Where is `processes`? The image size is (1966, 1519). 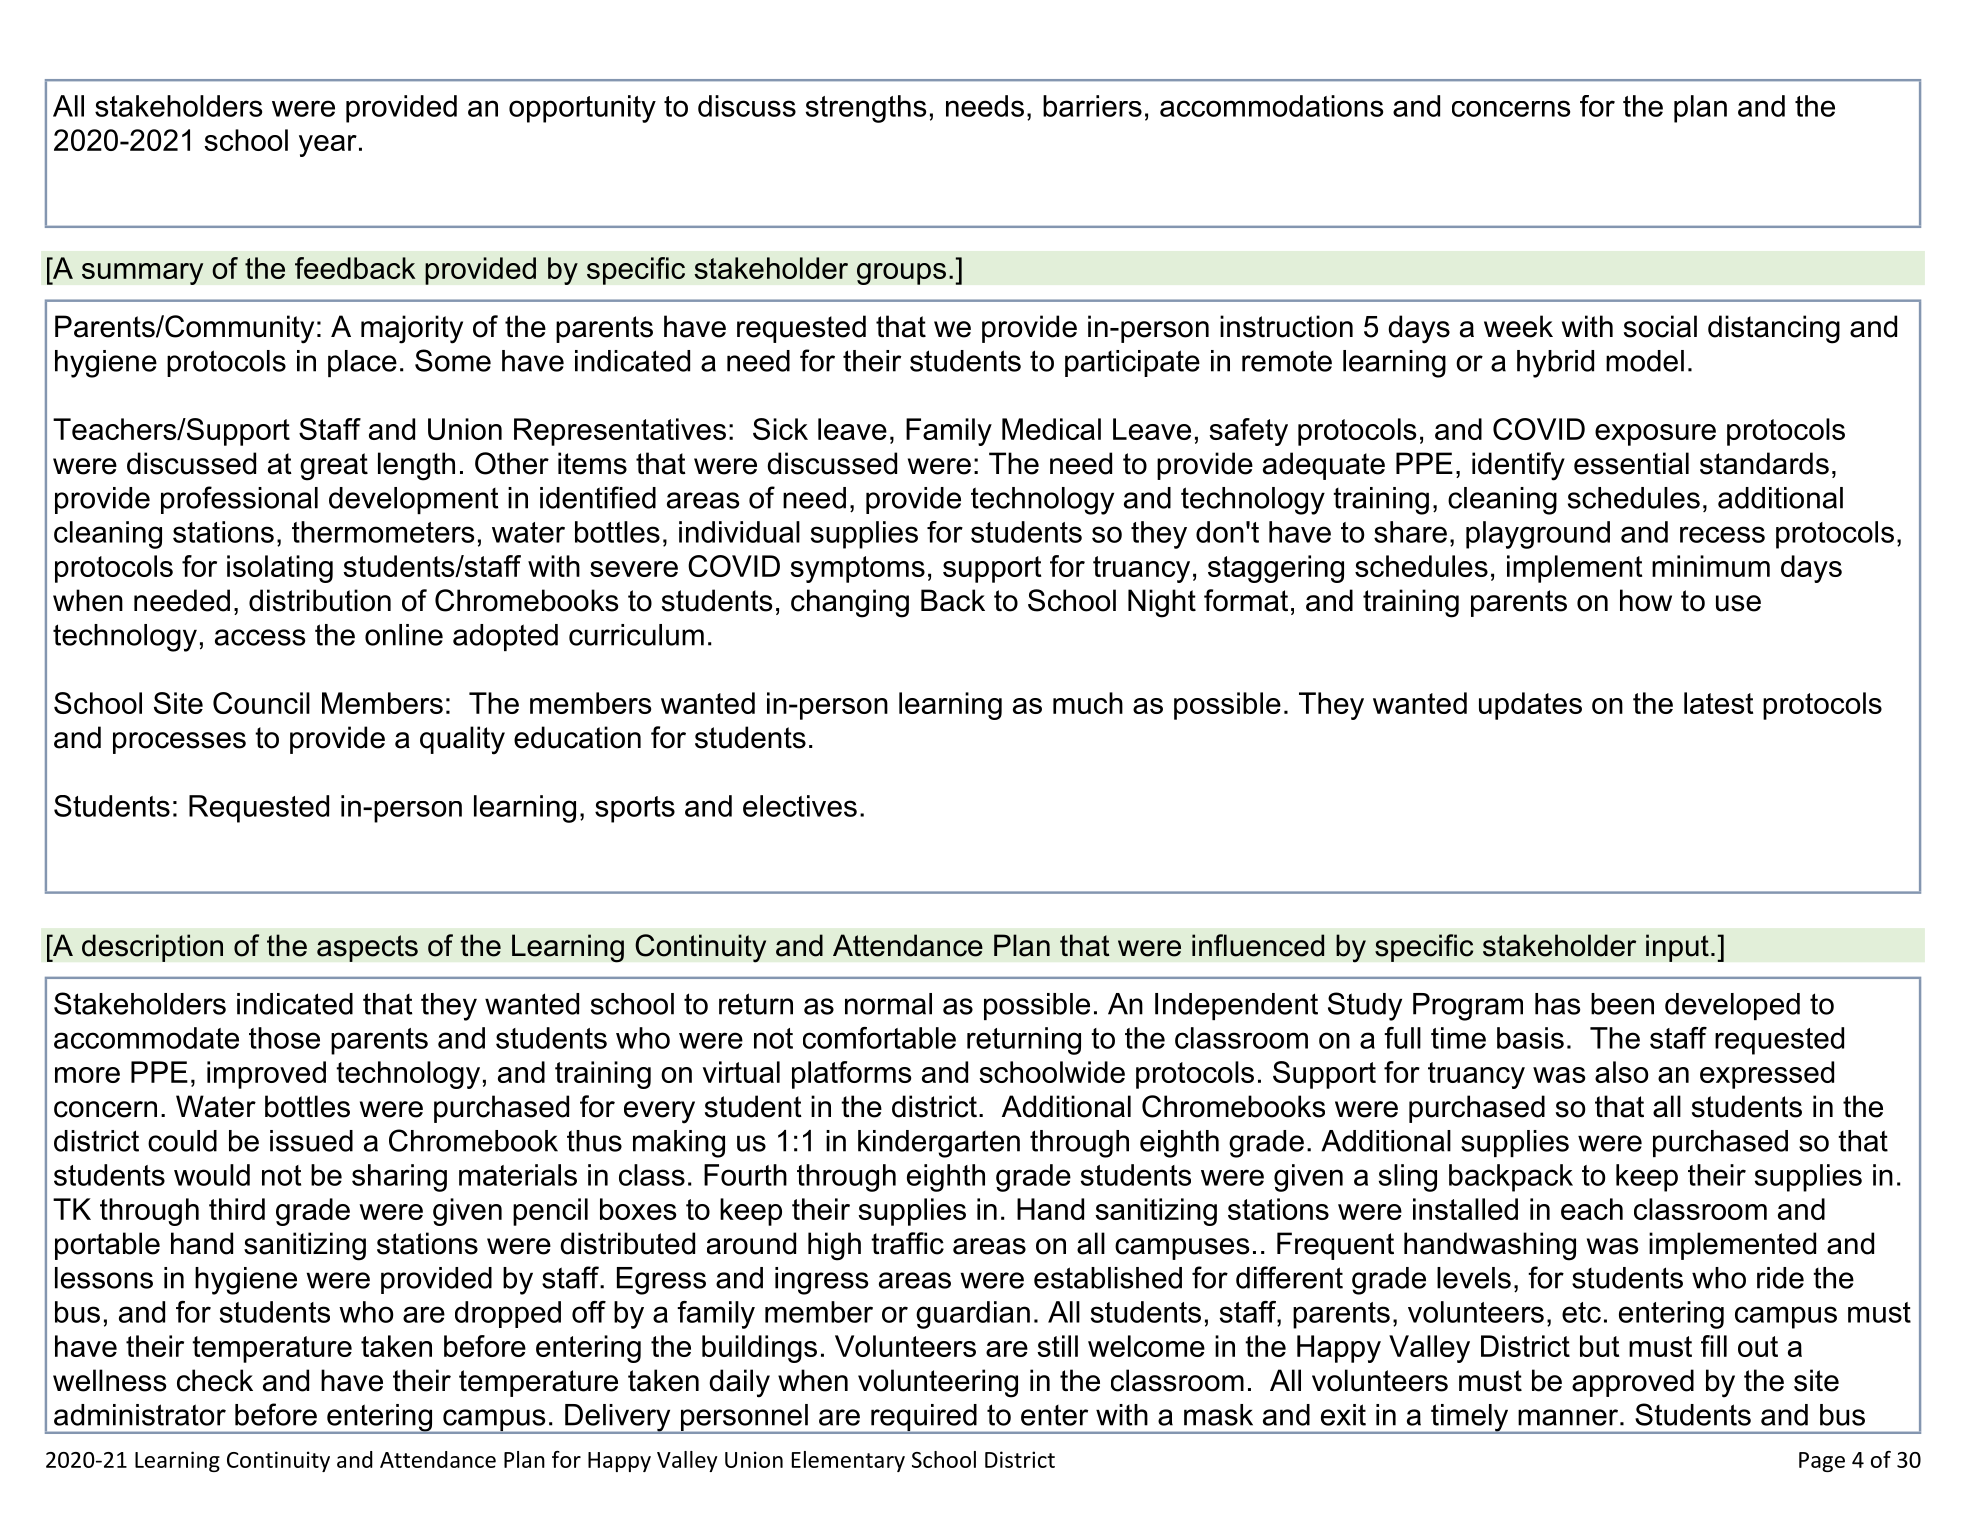 processes is located at coordinates (179, 743).
